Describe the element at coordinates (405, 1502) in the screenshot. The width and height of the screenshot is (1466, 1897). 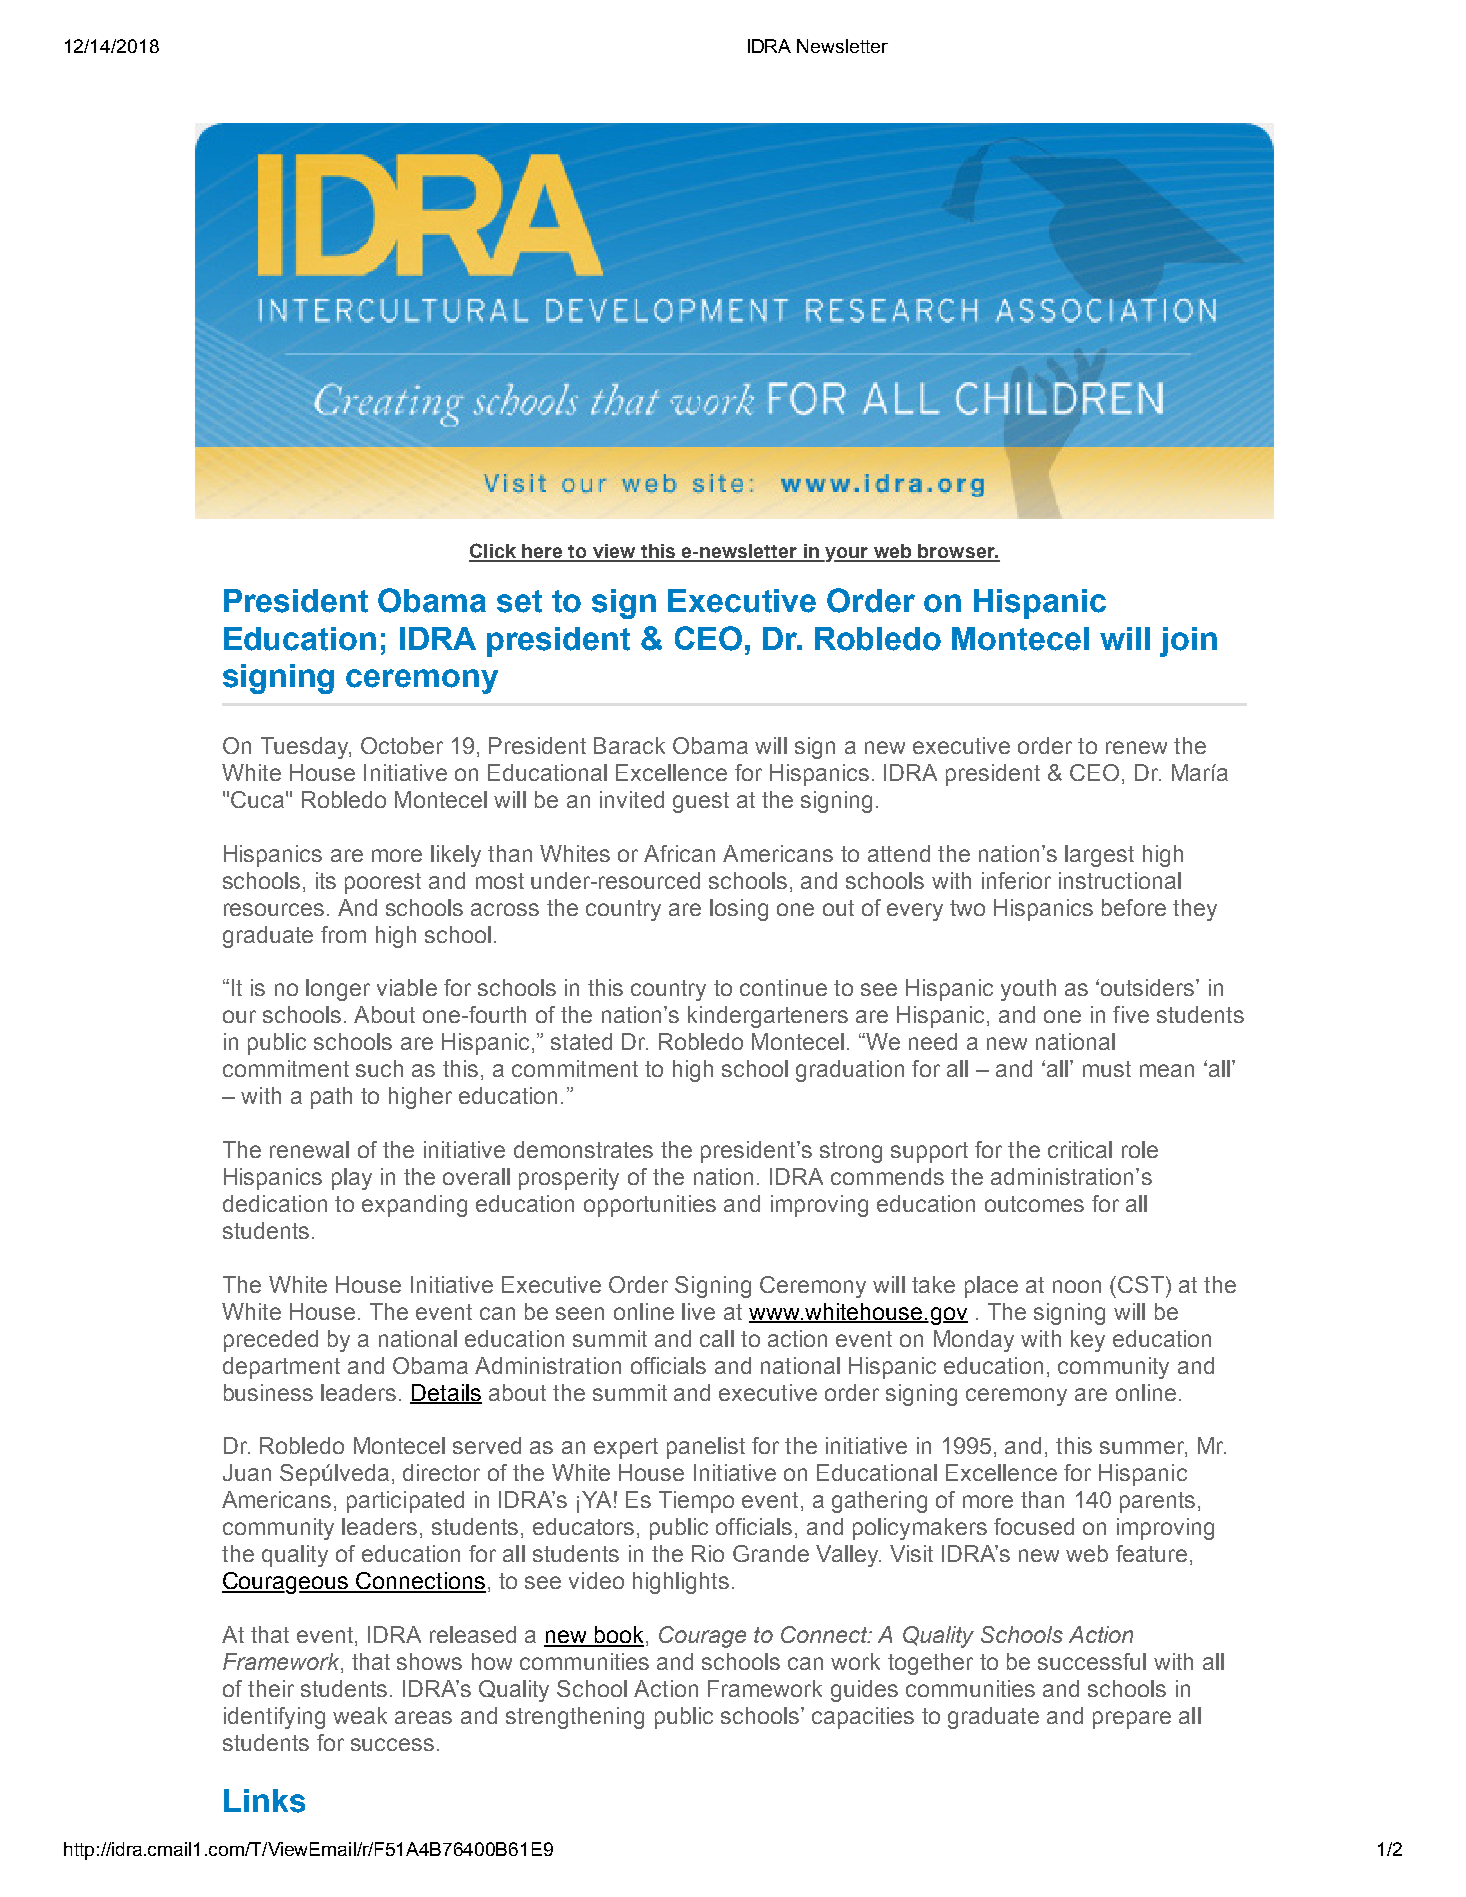
I see `participated` at that location.
